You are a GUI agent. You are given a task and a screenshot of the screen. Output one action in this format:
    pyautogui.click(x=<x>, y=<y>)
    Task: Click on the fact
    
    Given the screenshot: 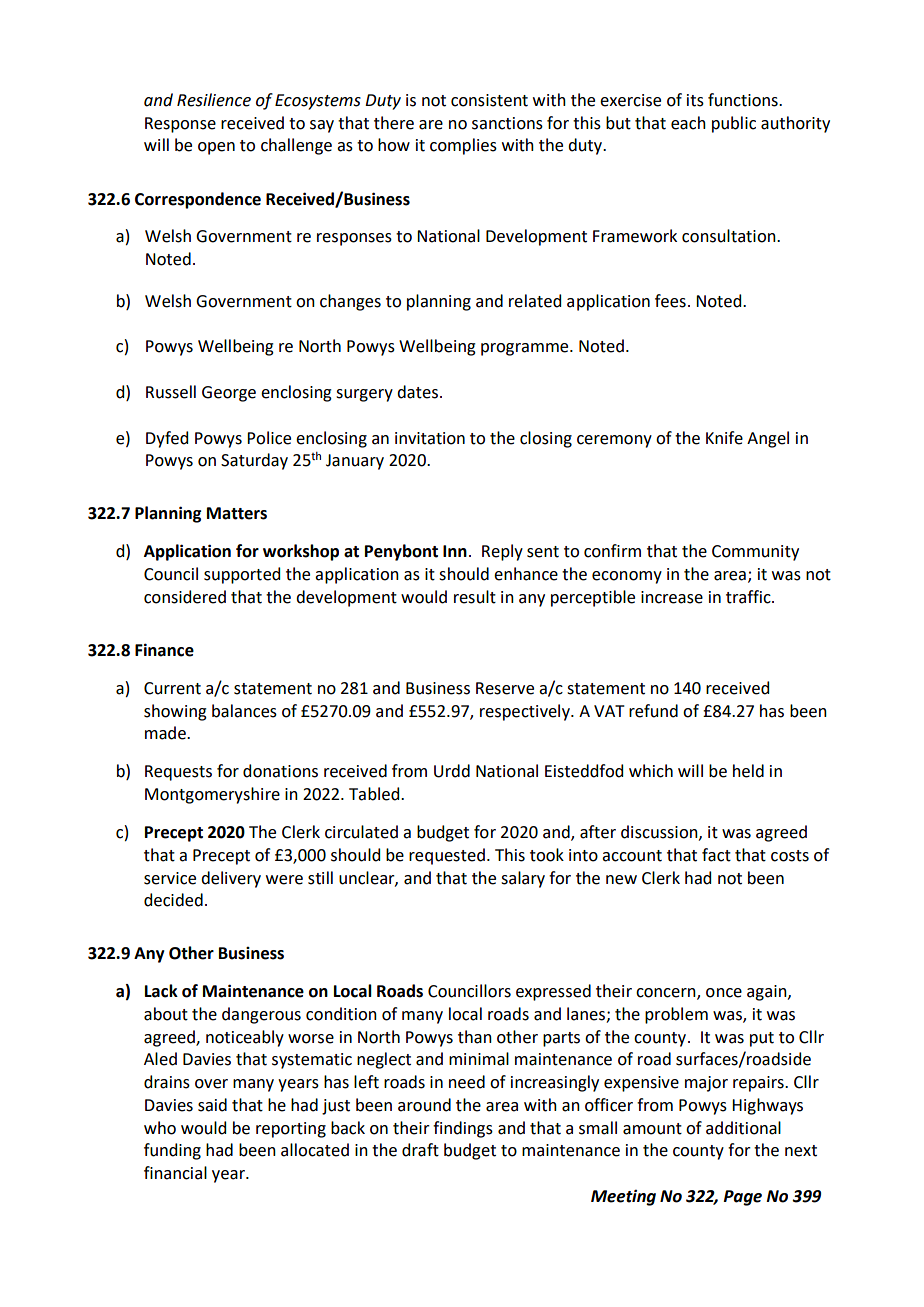 What is the action you would take?
    pyautogui.click(x=716, y=855)
